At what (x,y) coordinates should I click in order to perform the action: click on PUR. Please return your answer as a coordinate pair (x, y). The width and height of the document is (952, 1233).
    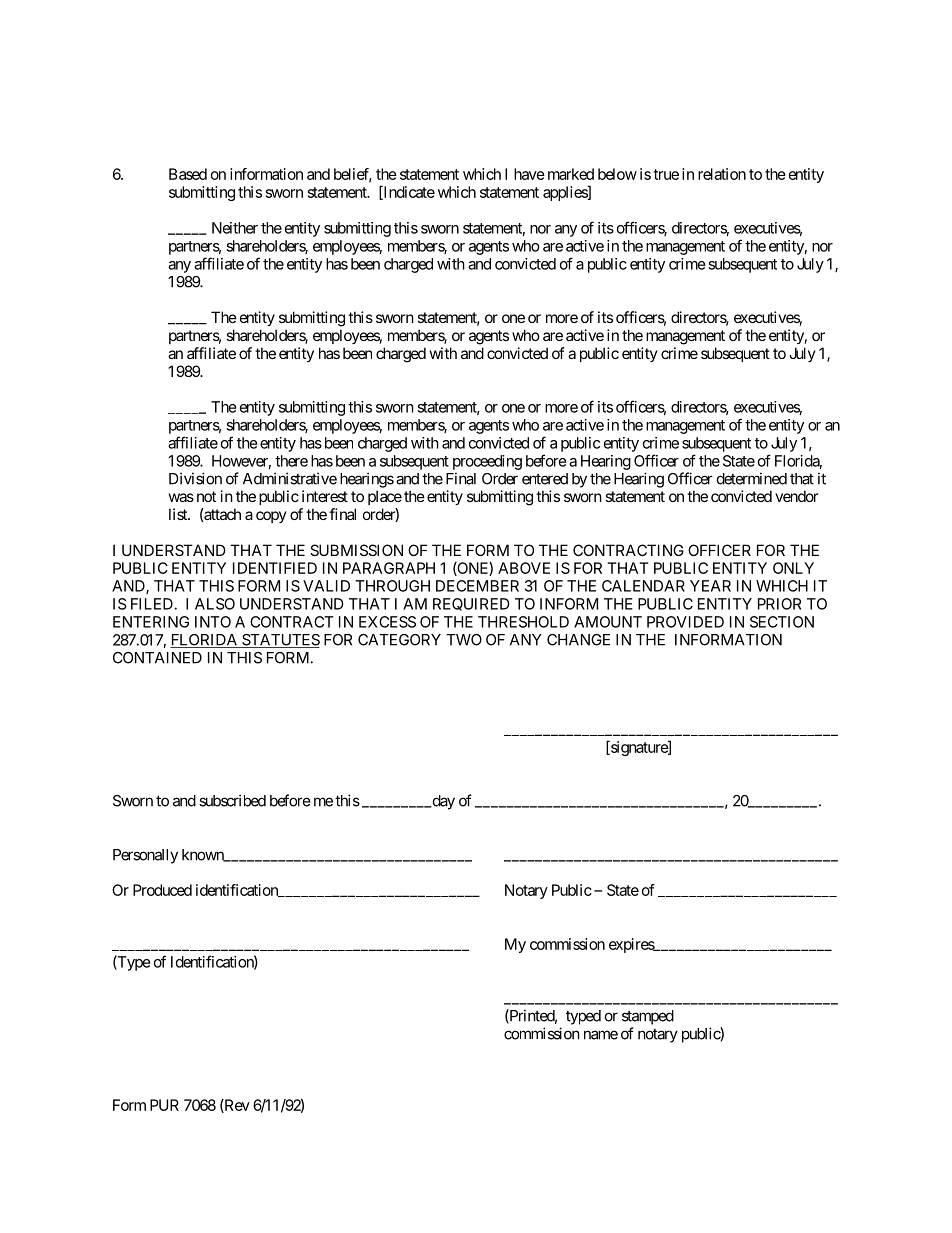
    Looking at the image, I should click on (164, 1105).
